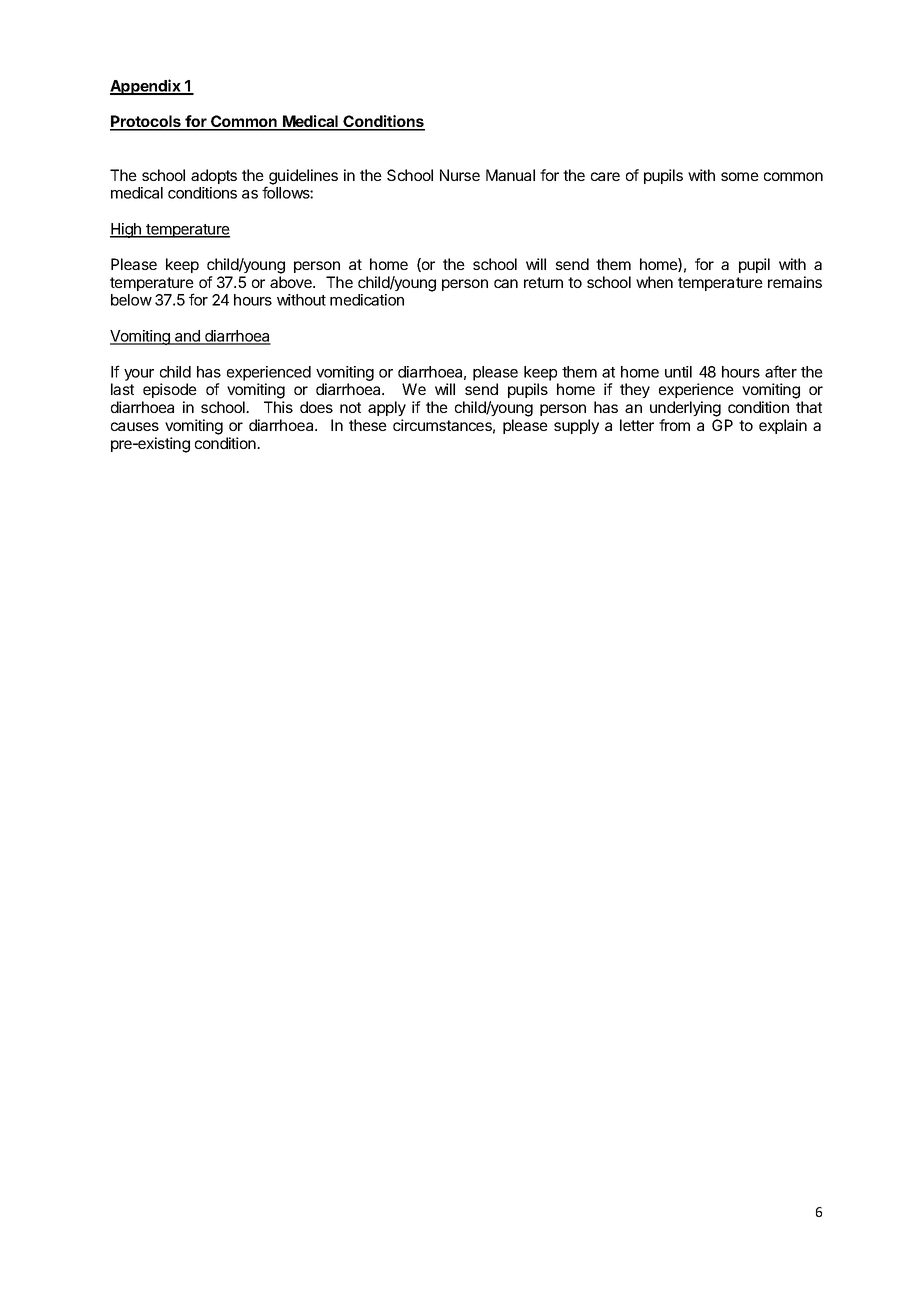  What do you see at coordinates (131, 300) in the screenshot?
I see `below` at bounding box center [131, 300].
